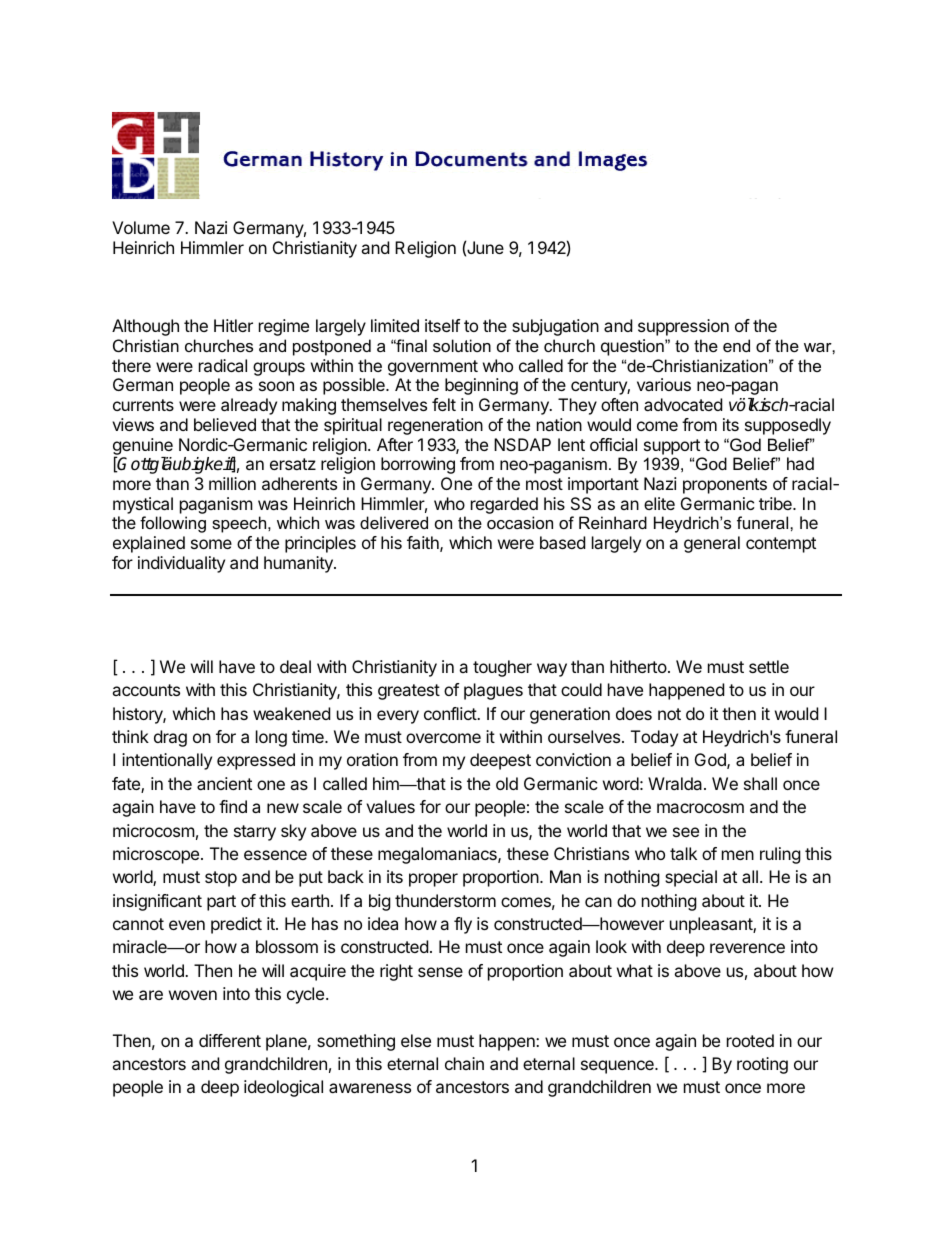 This screenshot has width=952, height=1233. I want to click on itself, so click(442, 325).
